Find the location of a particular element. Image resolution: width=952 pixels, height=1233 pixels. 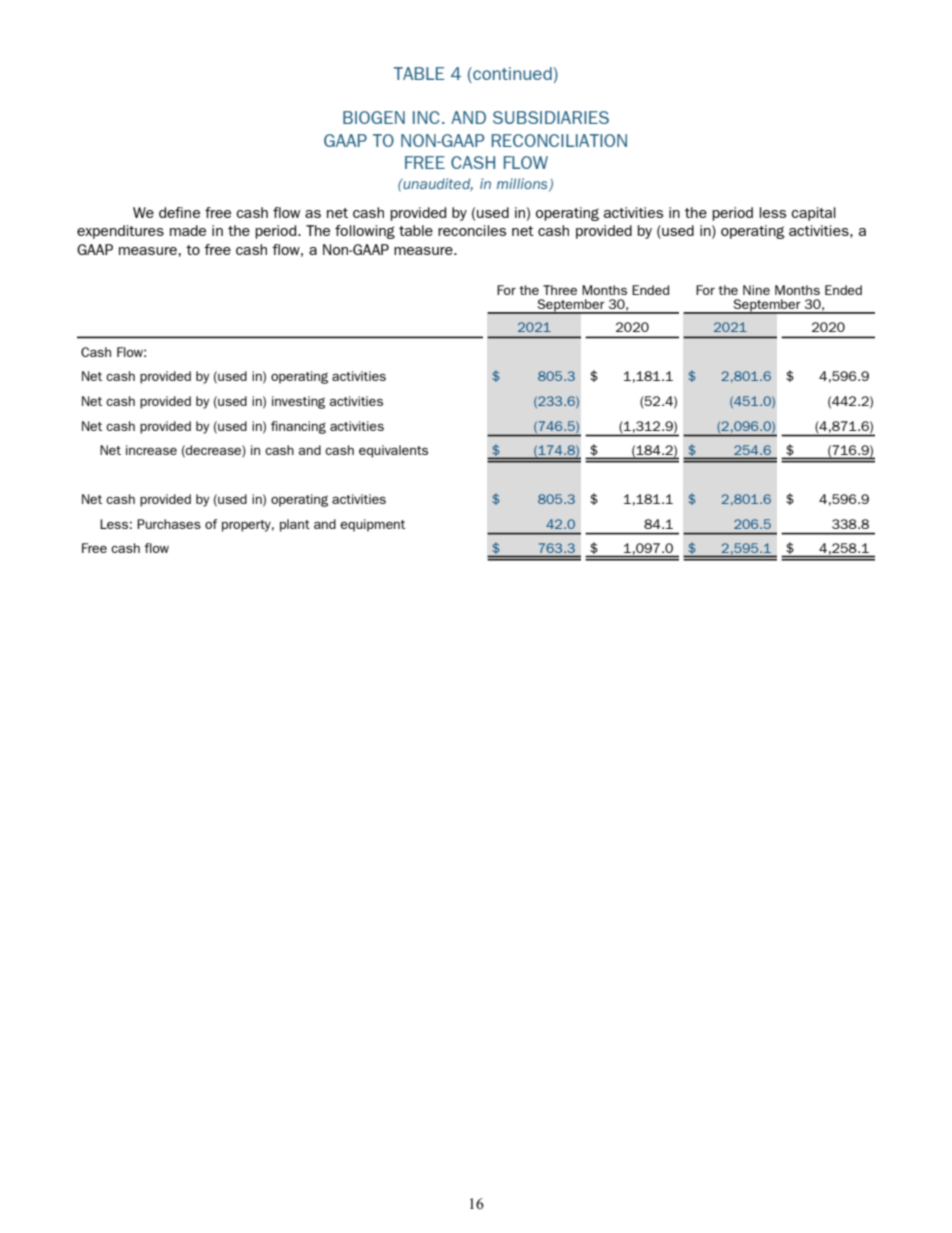

Purchases is located at coordinates (169, 524).
